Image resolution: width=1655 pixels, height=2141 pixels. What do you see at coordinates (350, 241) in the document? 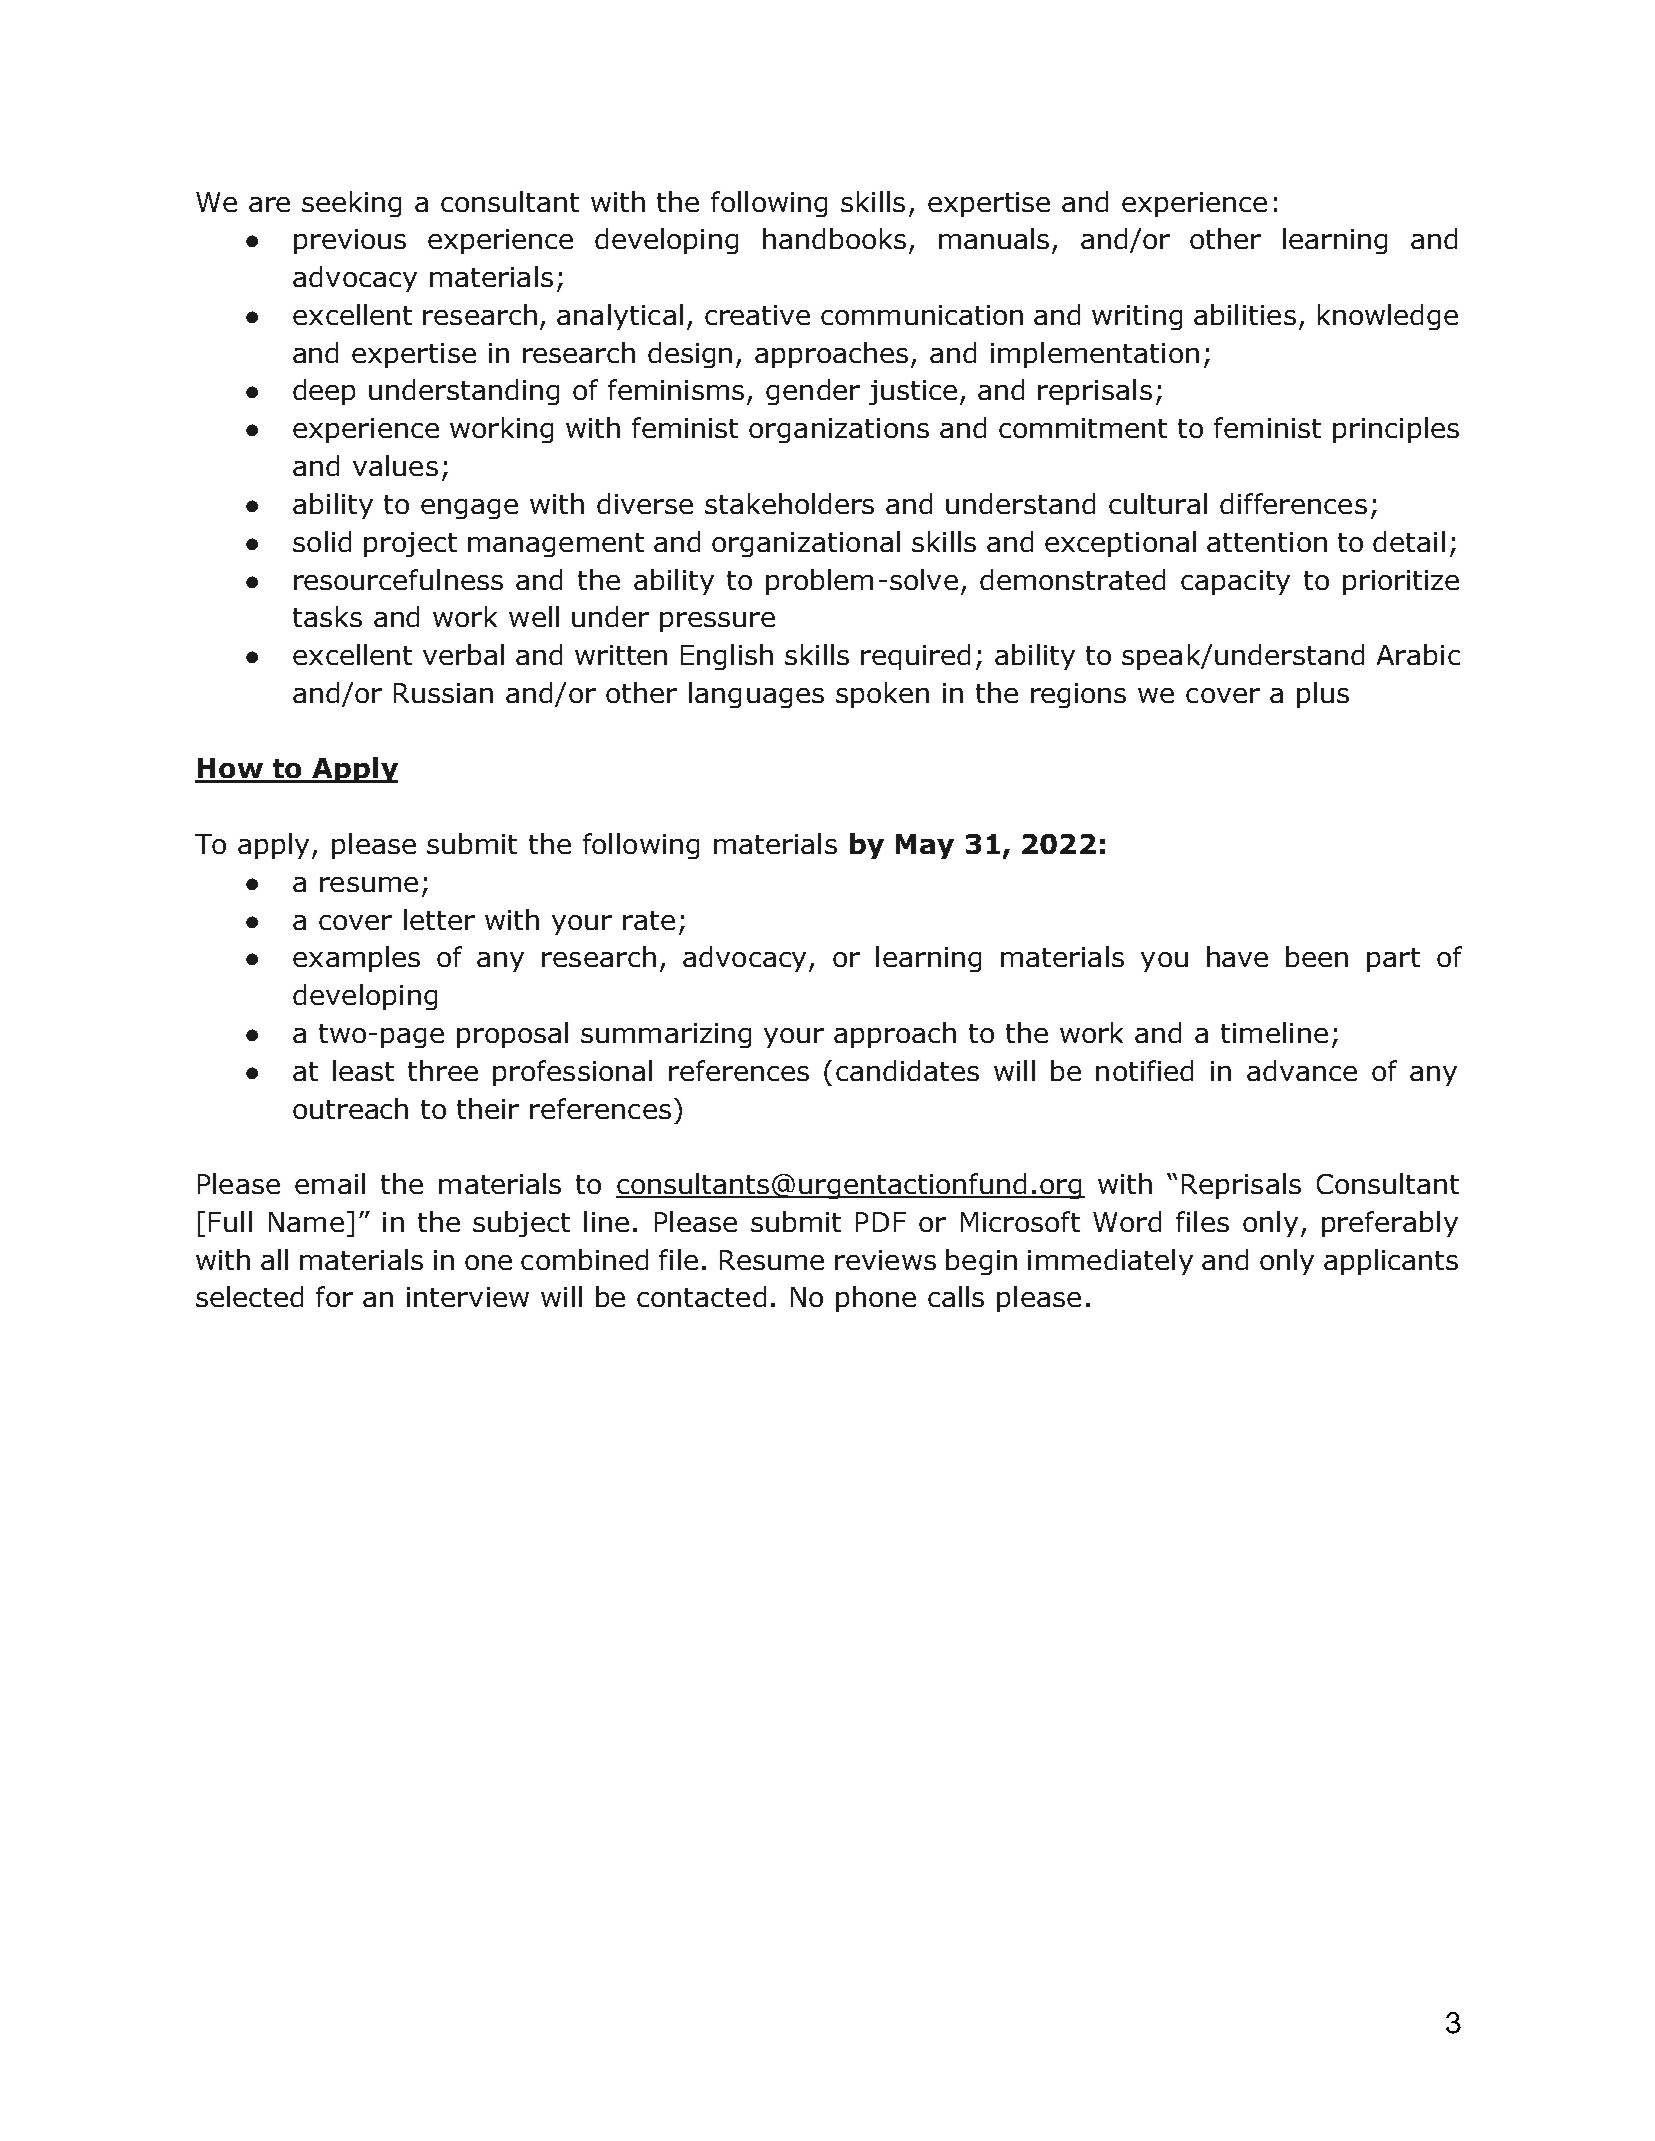
I see `previous` at bounding box center [350, 241].
